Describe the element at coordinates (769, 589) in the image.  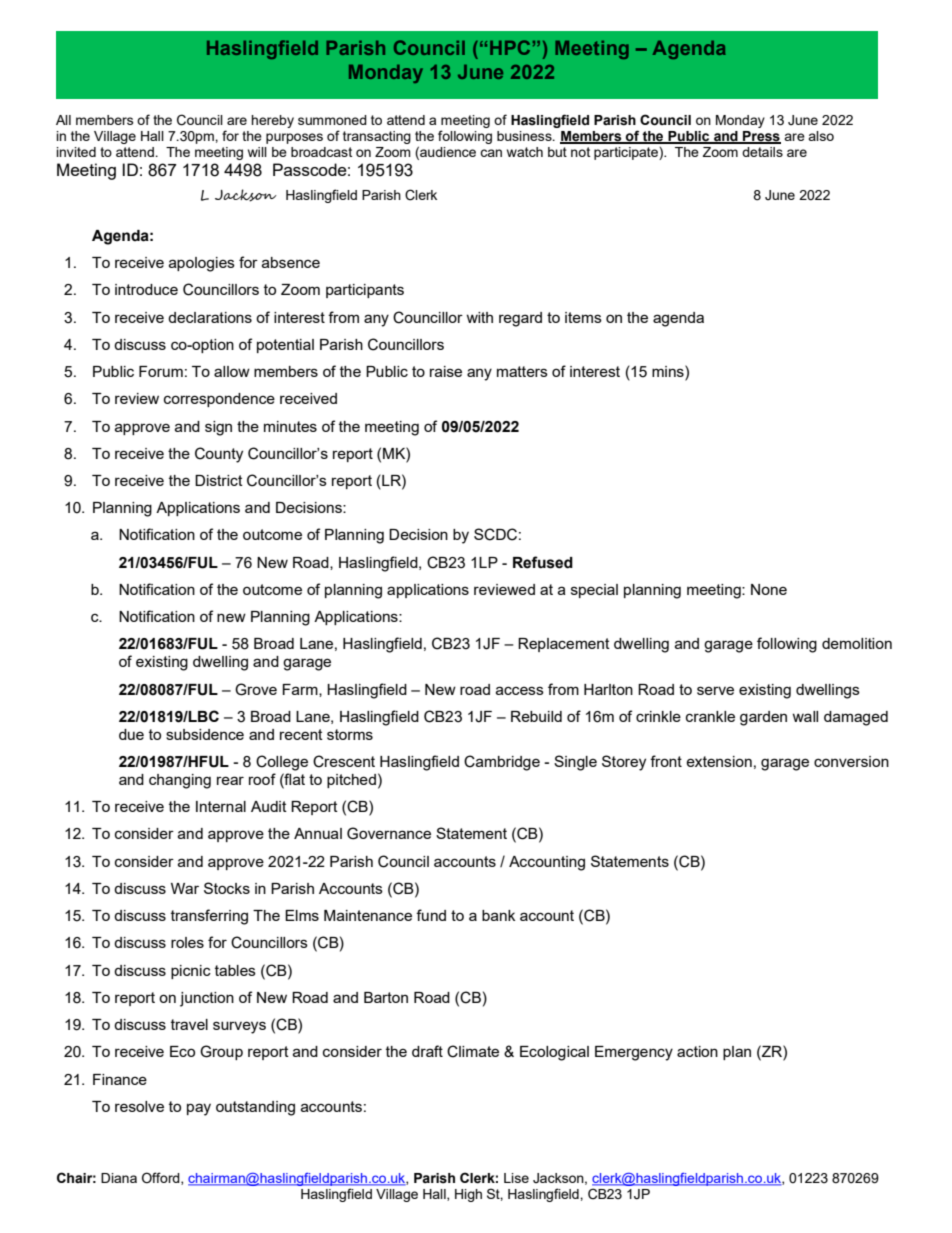
I see `None` at that location.
